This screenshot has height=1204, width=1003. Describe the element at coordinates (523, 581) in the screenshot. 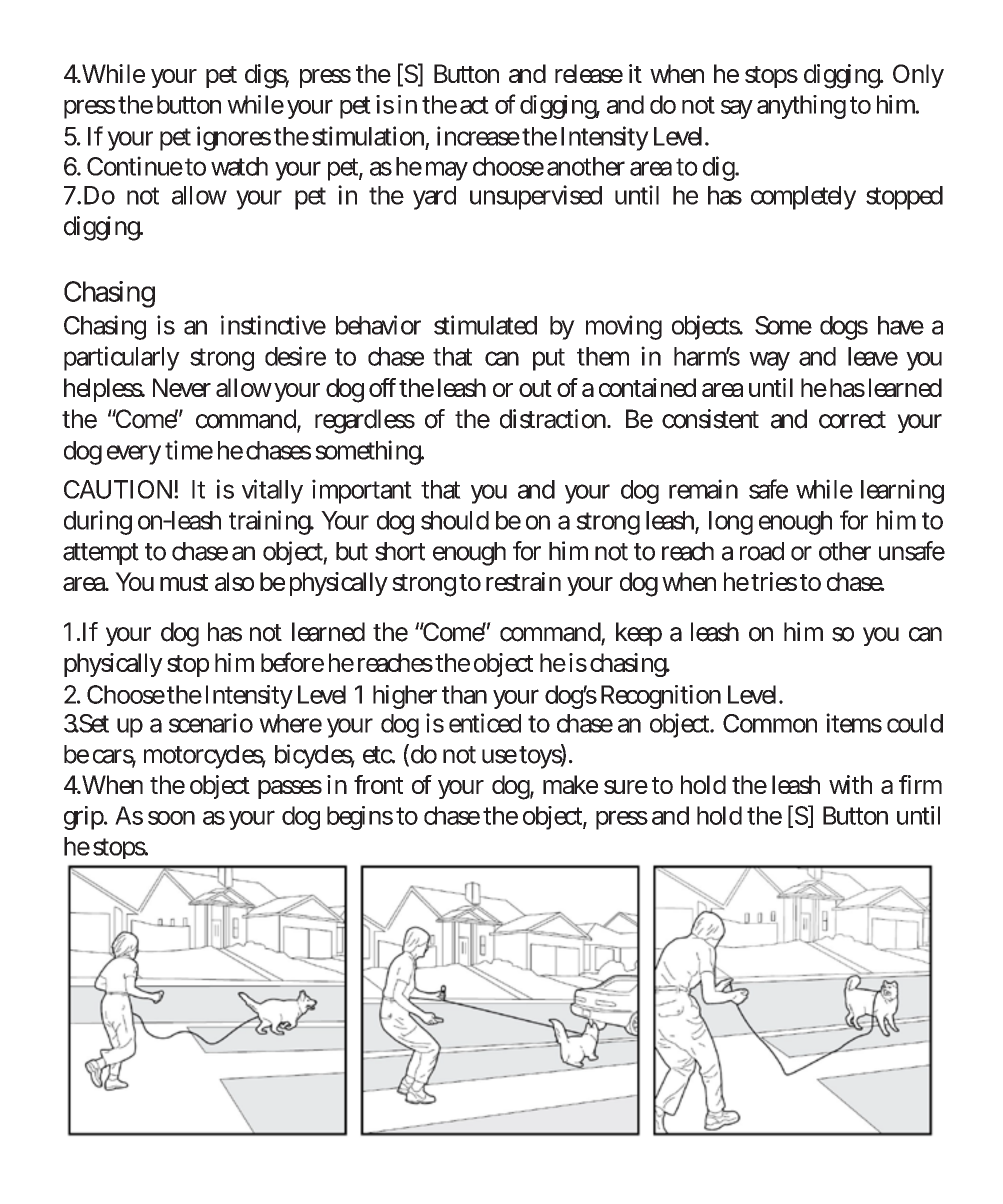

I see `restrain` at that location.
